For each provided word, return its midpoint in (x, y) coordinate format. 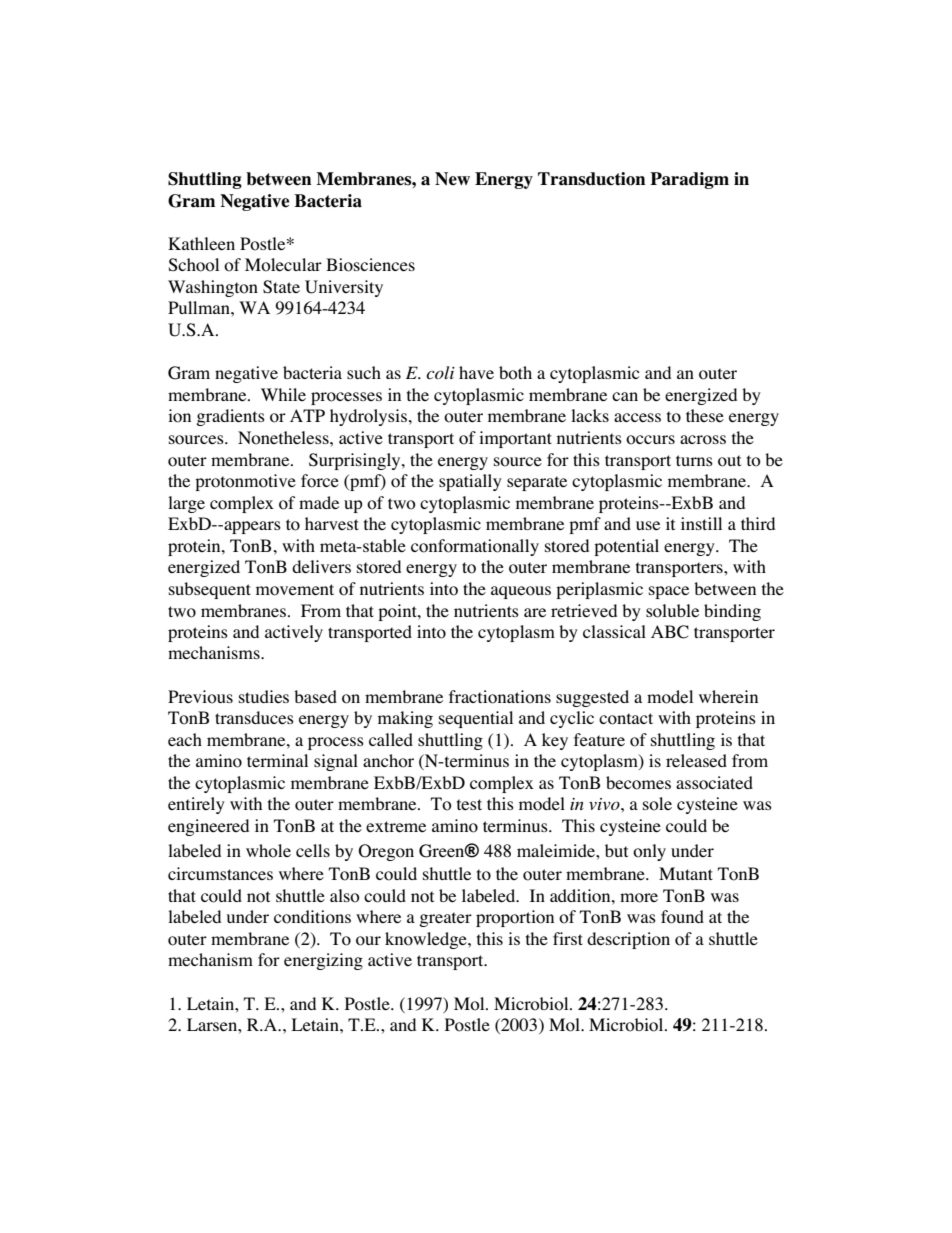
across (703, 440)
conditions (312, 917)
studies (264, 696)
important (515, 439)
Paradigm (689, 180)
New (452, 179)
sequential (476, 719)
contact (626, 719)
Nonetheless (284, 438)
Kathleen (201, 244)
